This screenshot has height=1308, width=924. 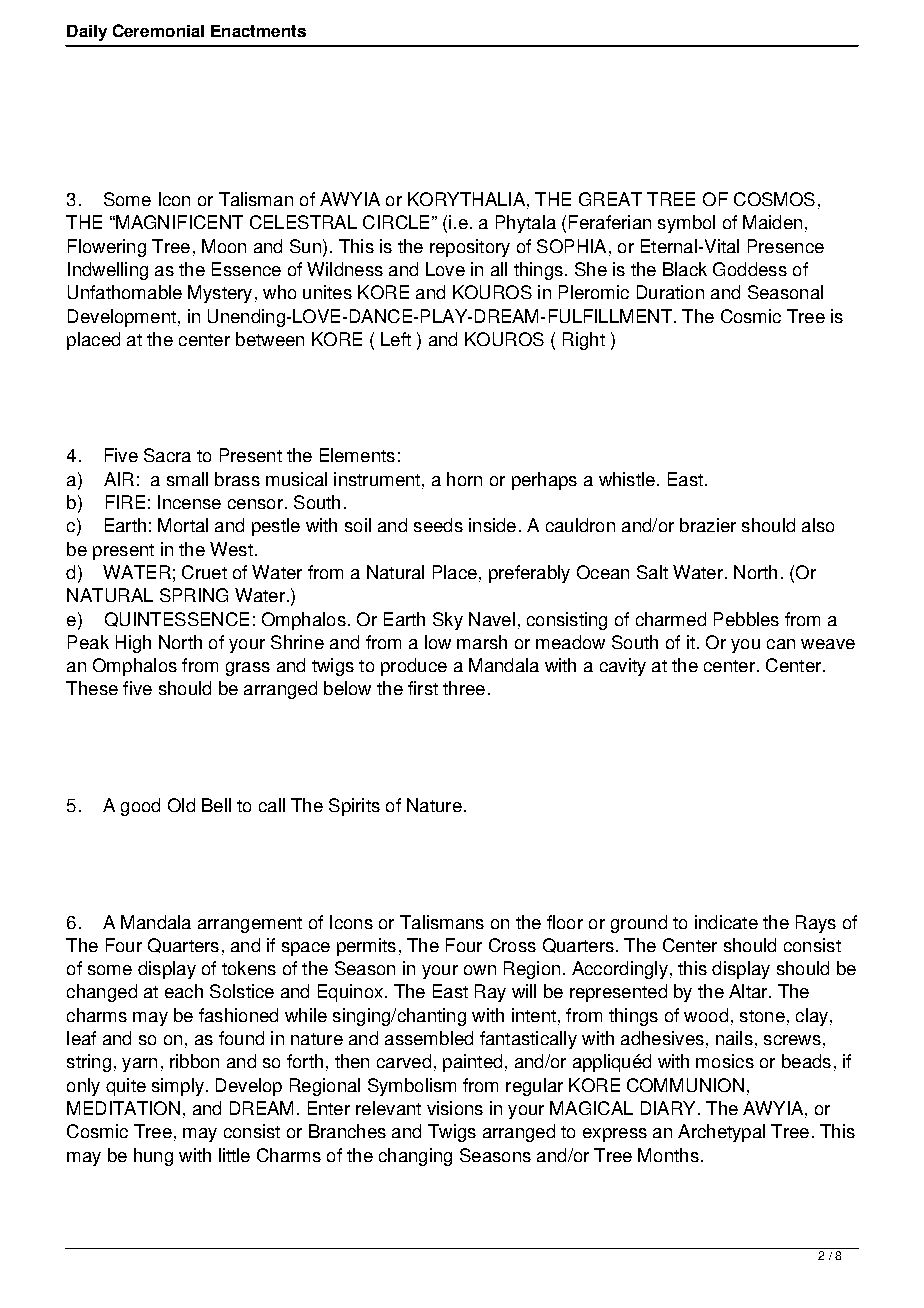 I want to click on Ceremonial, so click(x=158, y=30).
